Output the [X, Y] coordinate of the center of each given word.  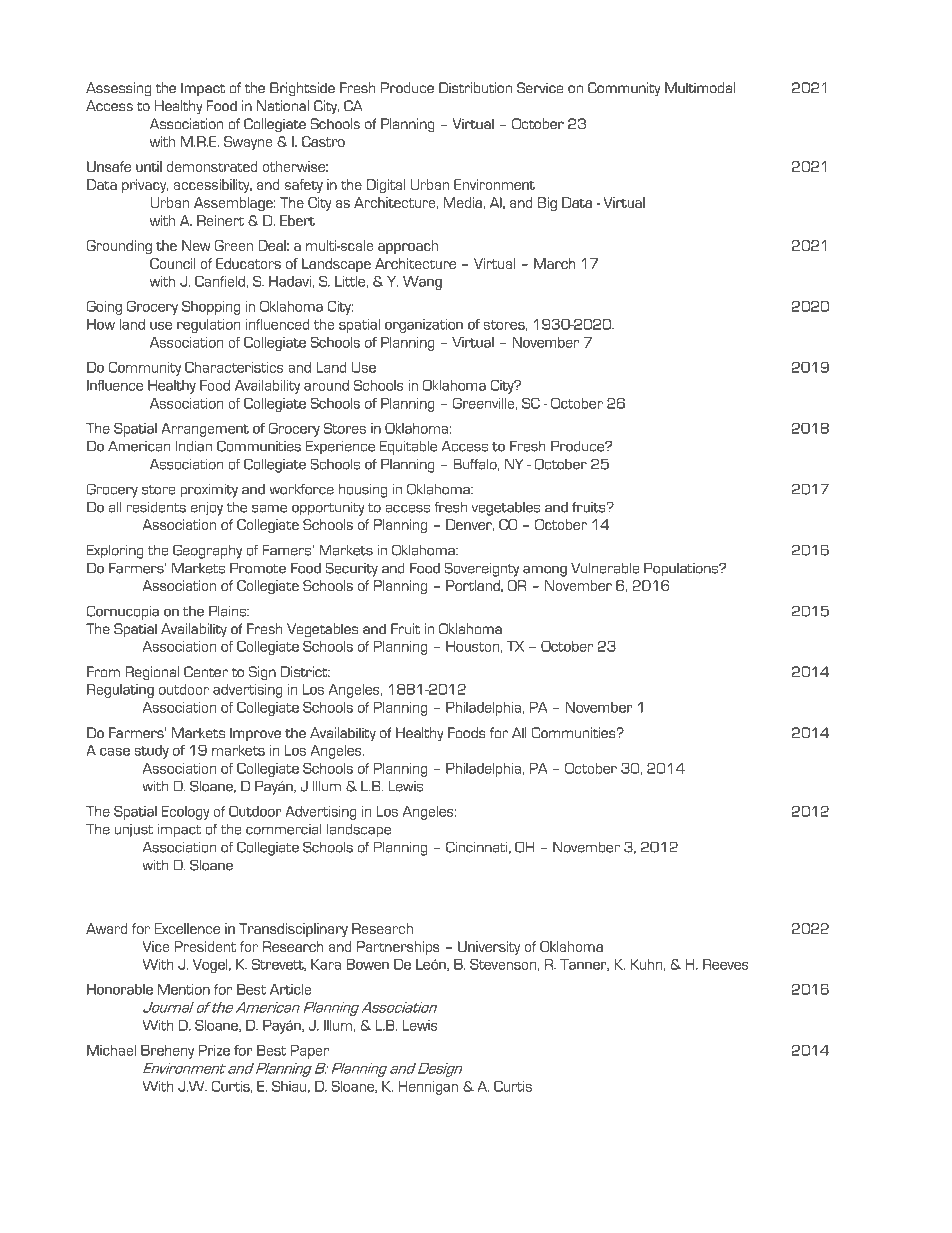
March [555, 263]
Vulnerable [605, 568]
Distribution [475, 87]
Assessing [118, 89]
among [545, 571]
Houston [472, 646]
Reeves [726, 964]
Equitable [408, 447]
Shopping [211, 308]
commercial [284, 829]
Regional [152, 673]
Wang [422, 283]
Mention [184, 989]
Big [547, 204]
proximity [209, 490]
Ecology [186, 813]
